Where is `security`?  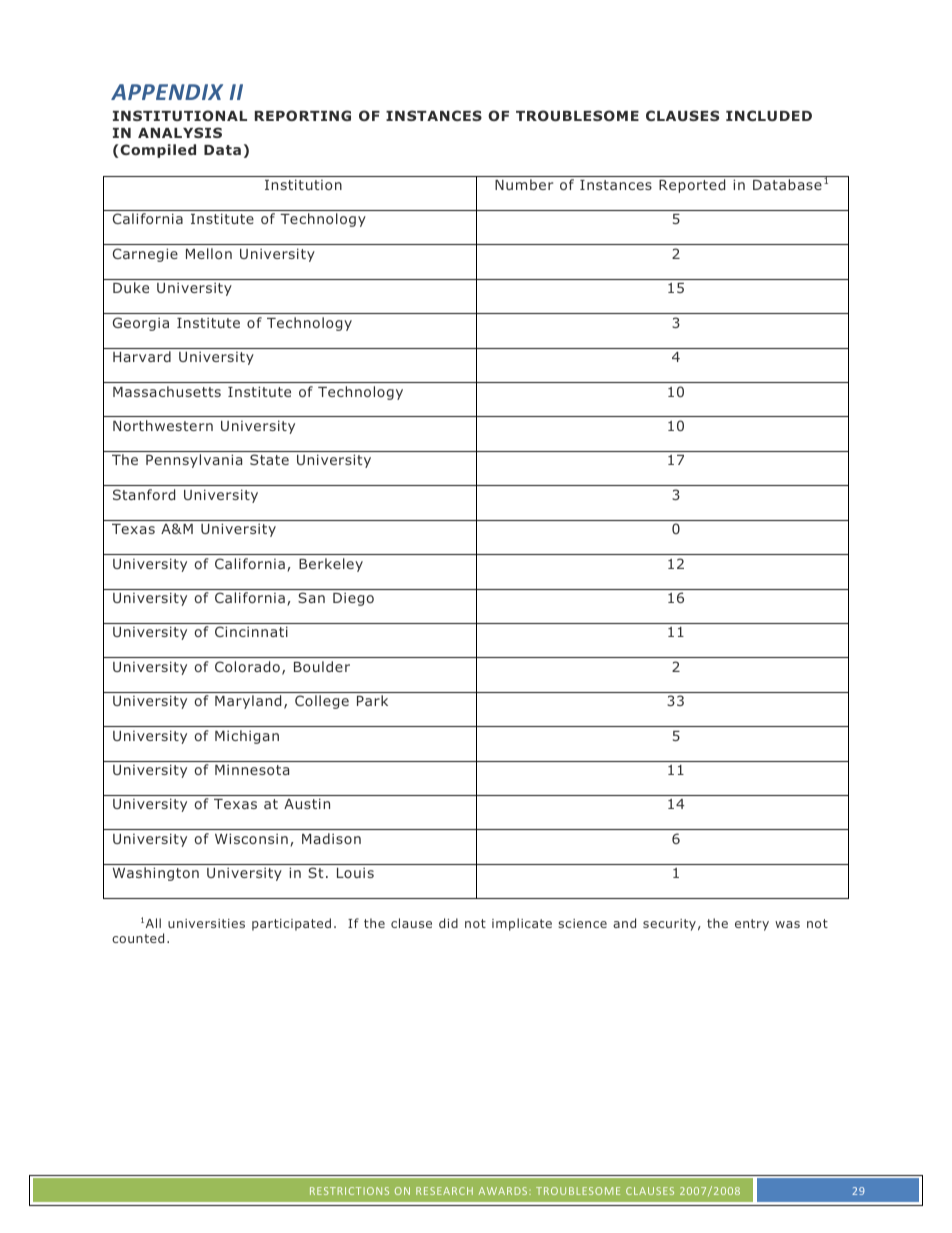 security is located at coordinates (669, 925).
